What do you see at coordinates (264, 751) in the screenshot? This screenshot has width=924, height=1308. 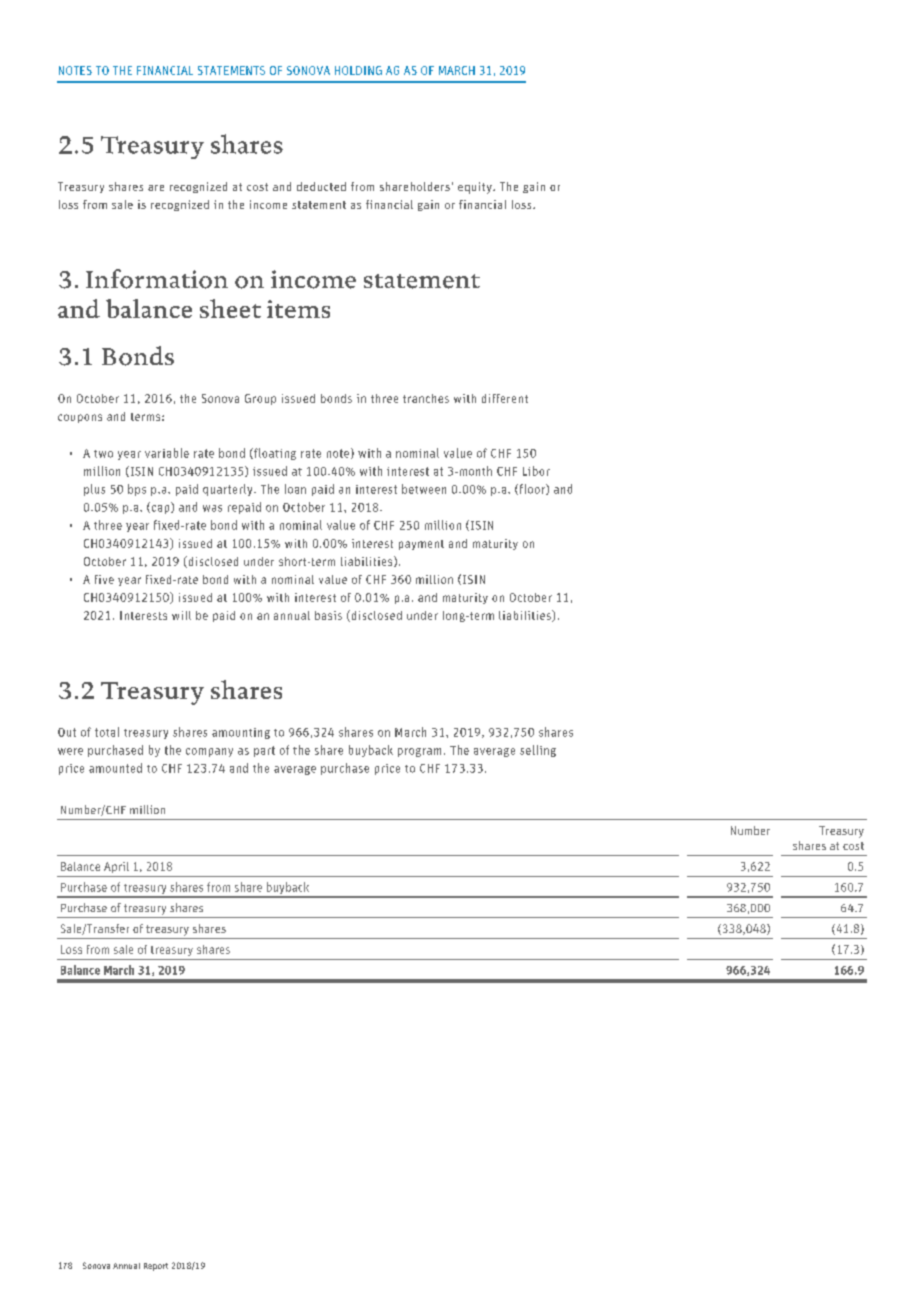 I see `part` at bounding box center [264, 751].
